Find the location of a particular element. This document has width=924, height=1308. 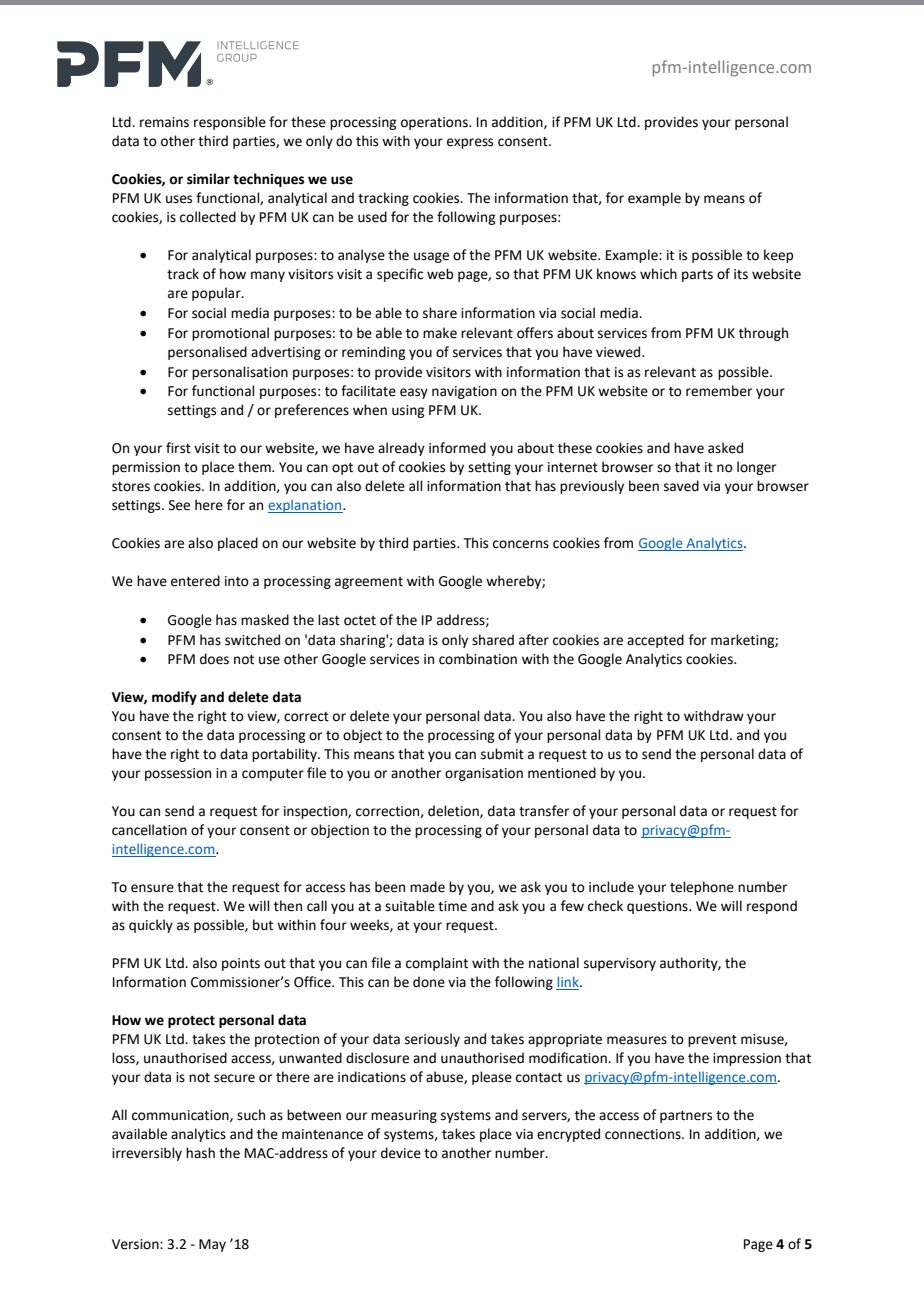

saved is located at coordinates (681, 486).
